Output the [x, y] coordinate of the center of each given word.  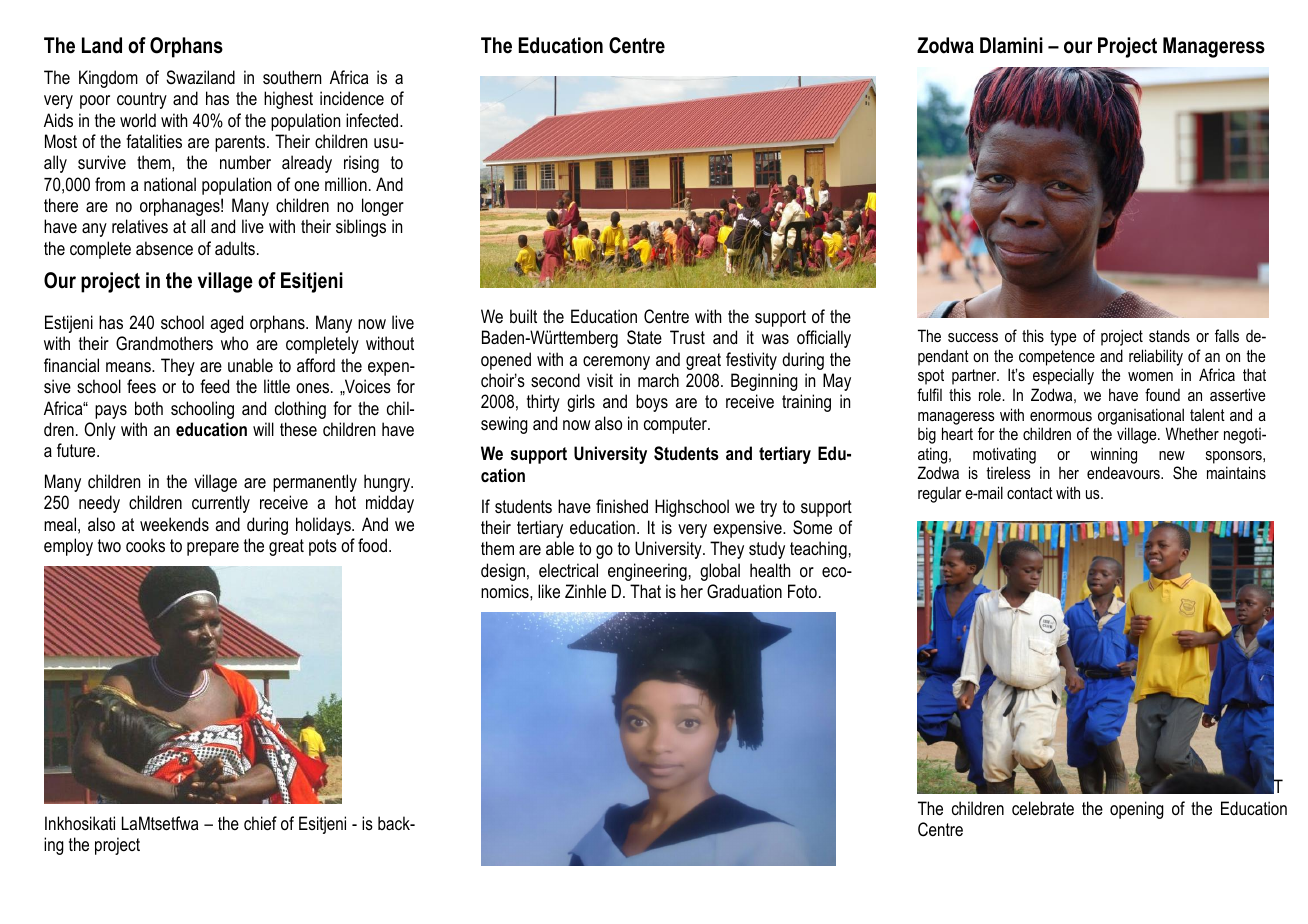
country [142, 100]
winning [1113, 455]
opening [1137, 810]
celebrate [1043, 808]
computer [677, 425]
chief [260, 823]
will [263, 429]
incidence [352, 98]
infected [373, 120]
